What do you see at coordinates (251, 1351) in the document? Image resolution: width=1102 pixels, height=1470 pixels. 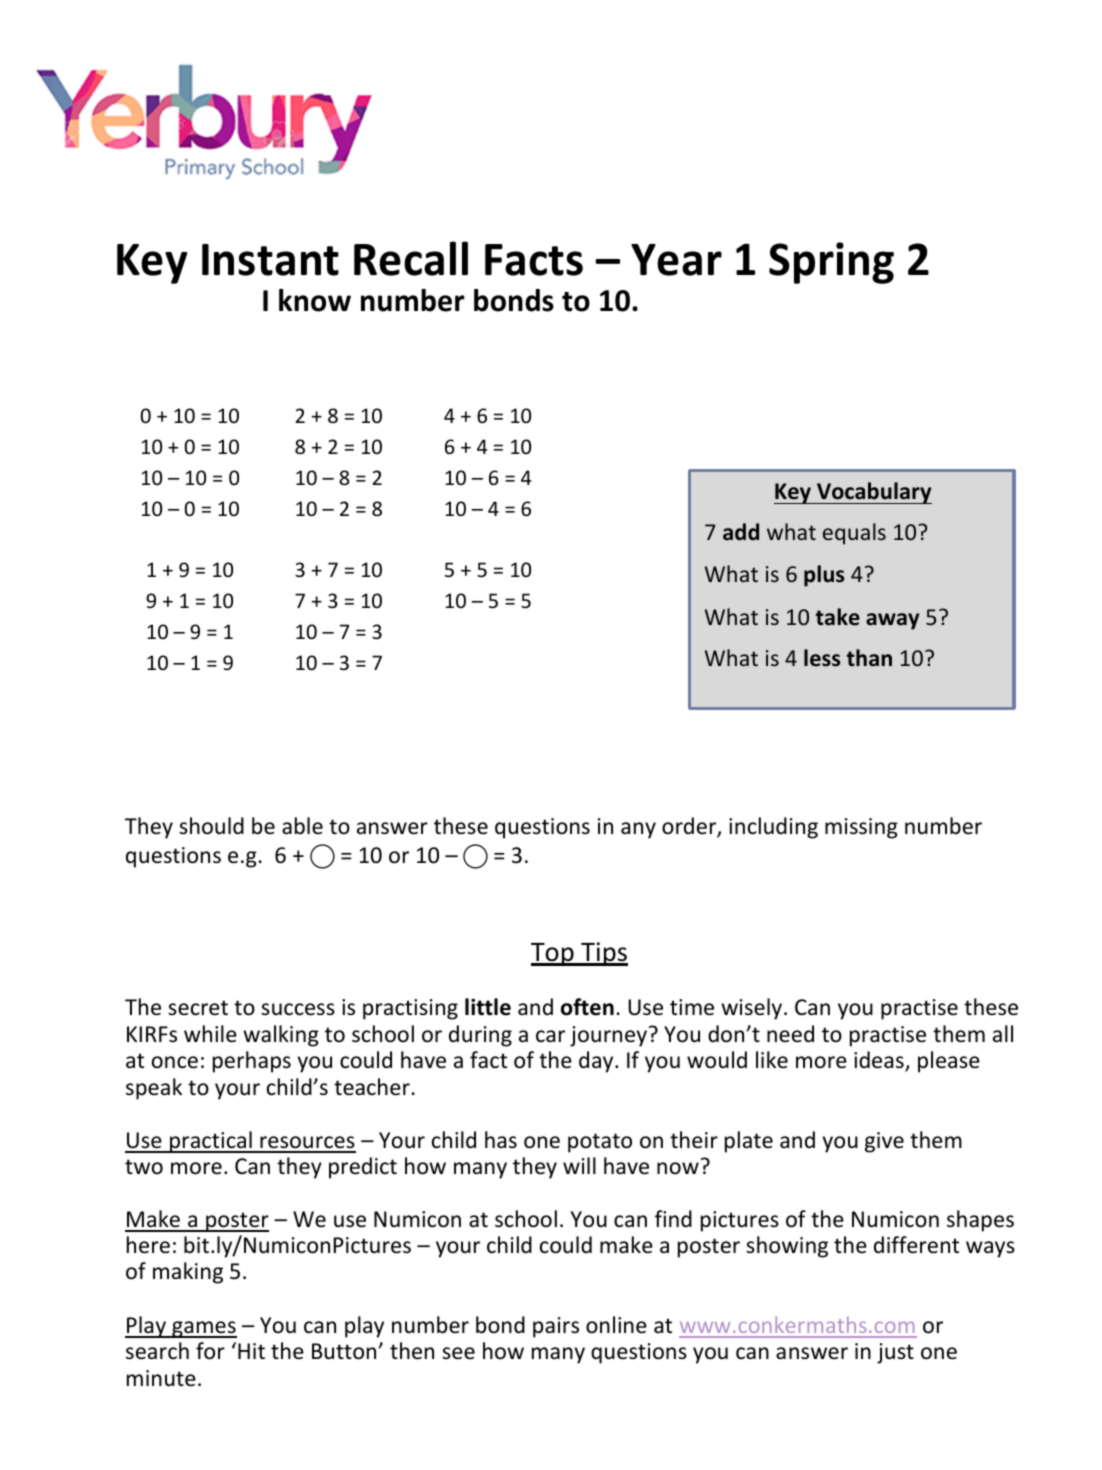 I see `Hit` at bounding box center [251, 1351].
